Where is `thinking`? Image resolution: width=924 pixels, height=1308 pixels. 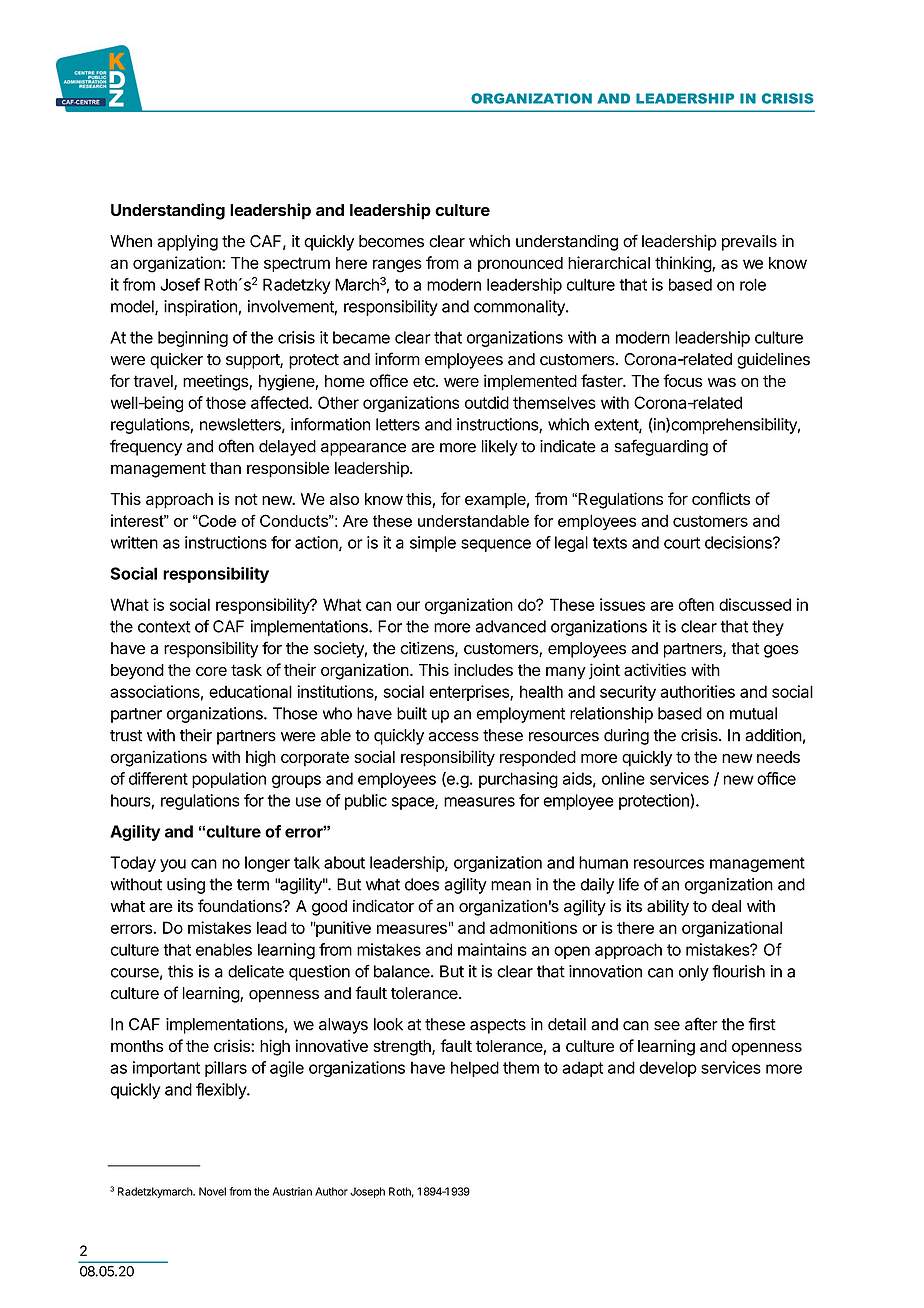 thinking is located at coordinates (684, 264).
